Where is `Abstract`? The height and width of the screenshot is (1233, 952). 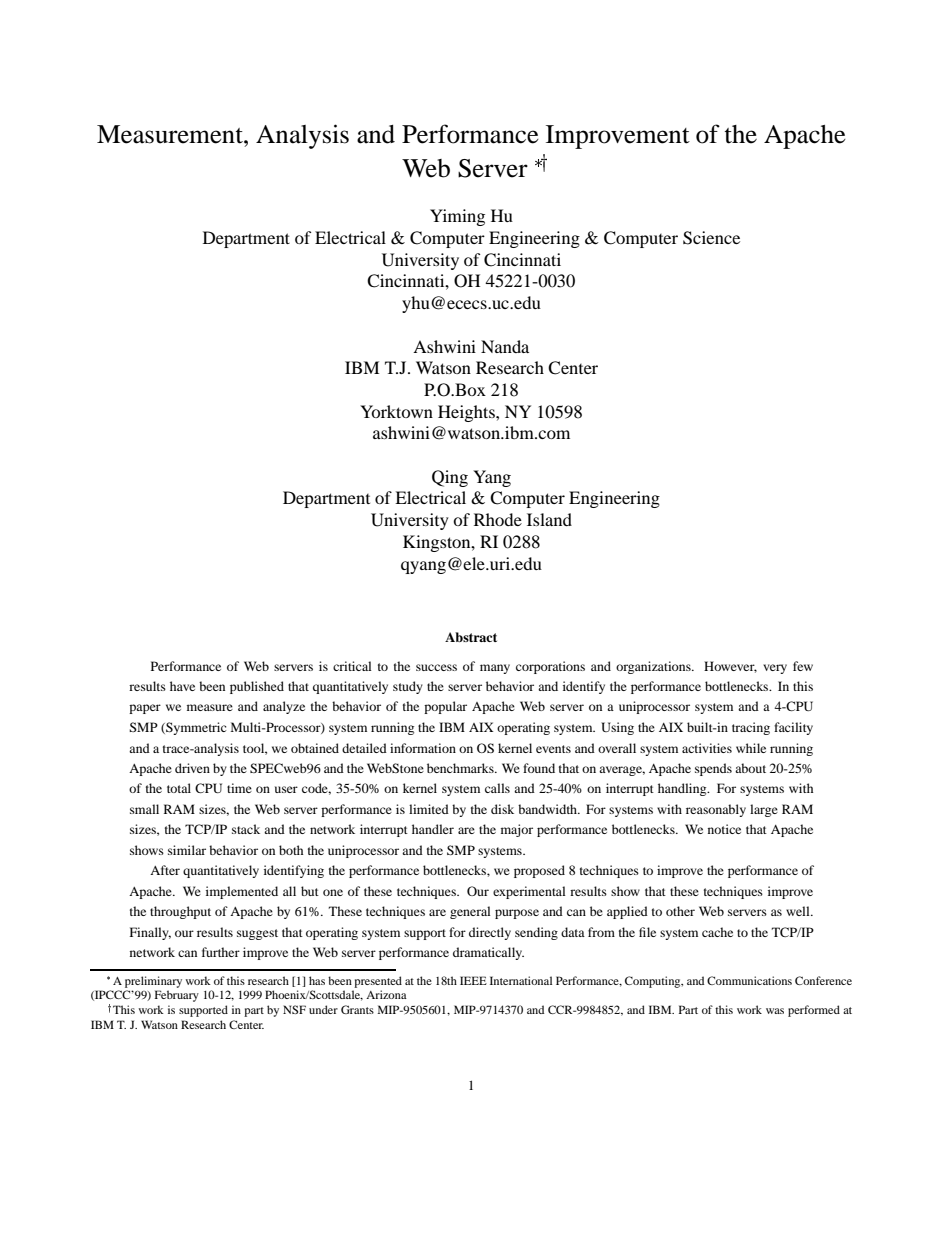
Abstract is located at coordinates (471, 637).
